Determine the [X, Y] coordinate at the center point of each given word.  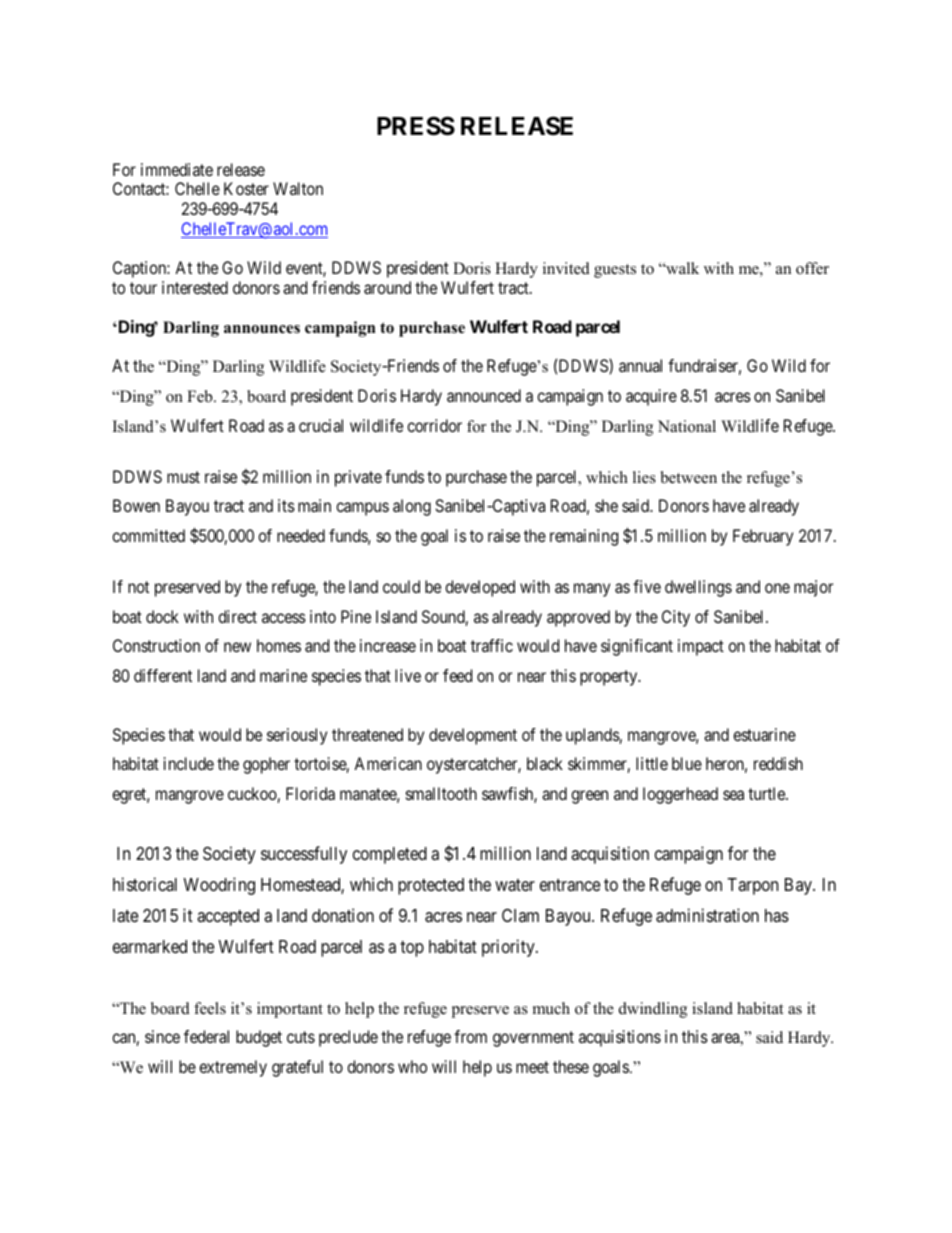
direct [237, 616]
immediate [177, 169]
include [189, 763]
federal [206, 1036]
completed [390, 855]
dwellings [698, 588]
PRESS [416, 126]
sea [733, 795]
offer [812, 268]
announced [484, 395]
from [470, 1036]
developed [480, 588]
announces [262, 329]
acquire [651, 397]
